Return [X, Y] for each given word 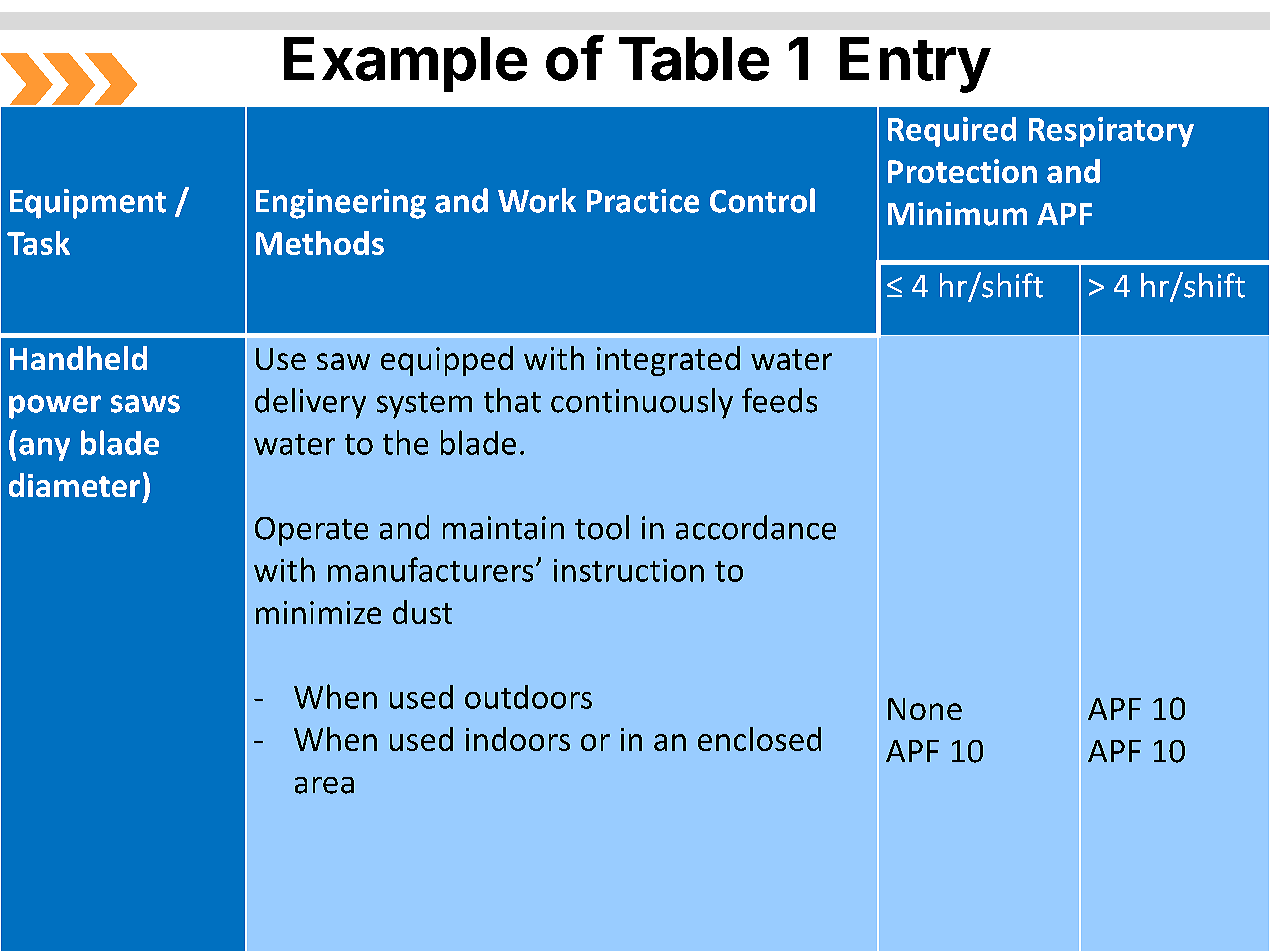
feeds [779, 400]
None [925, 709]
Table [694, 59]
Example [405, 64]
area [324, 785]
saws [145, 404]
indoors [518, 739]
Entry [915, 65]
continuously [642, 403]
